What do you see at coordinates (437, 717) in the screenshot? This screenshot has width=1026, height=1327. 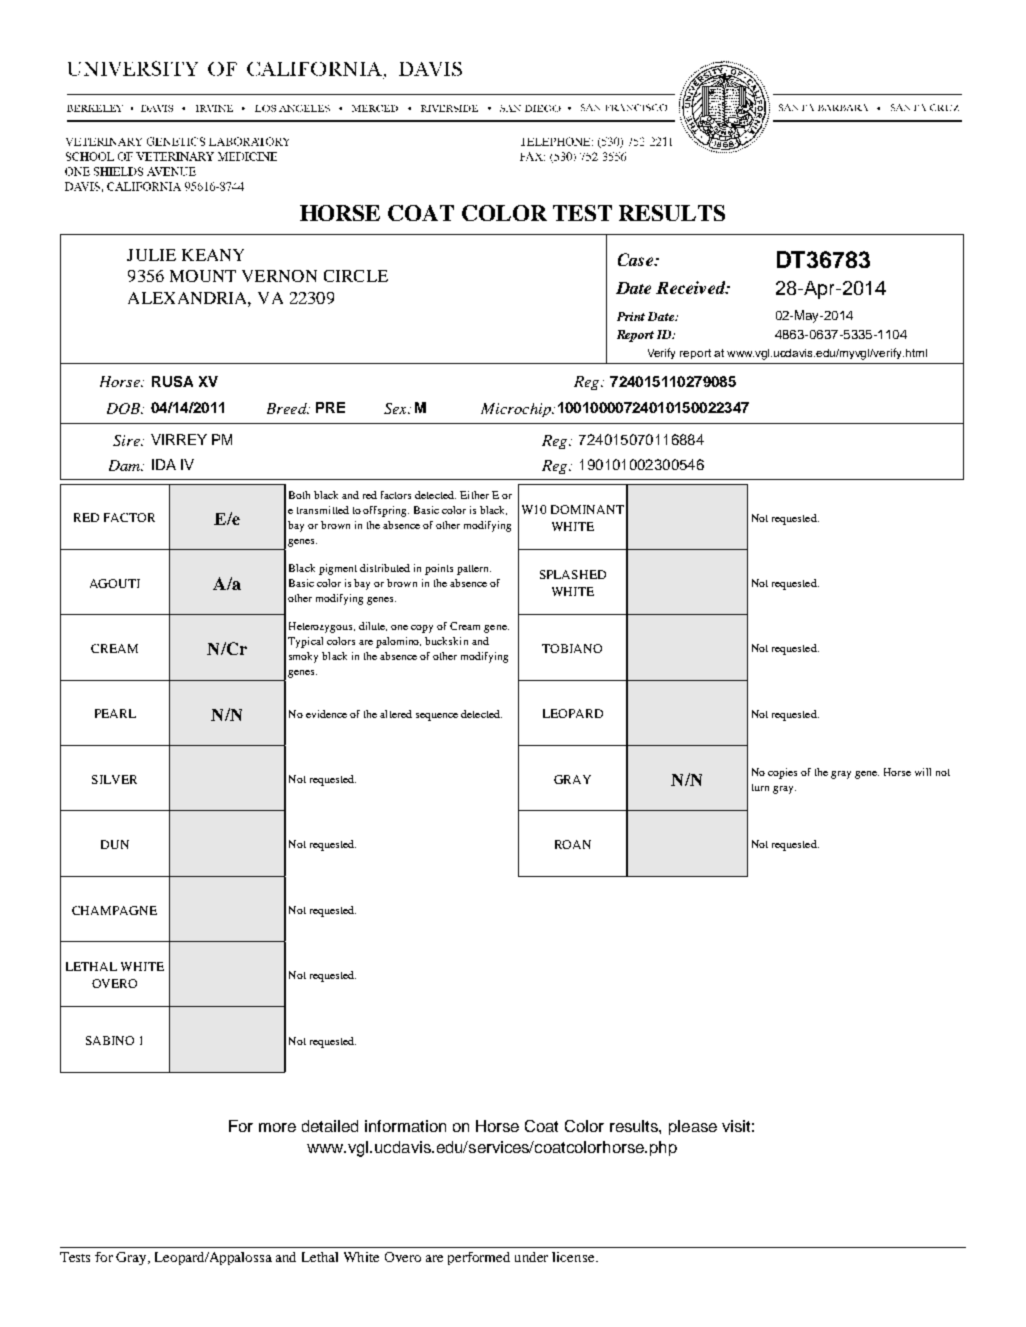 I see `sequence` at bounding box center [437, 717].
